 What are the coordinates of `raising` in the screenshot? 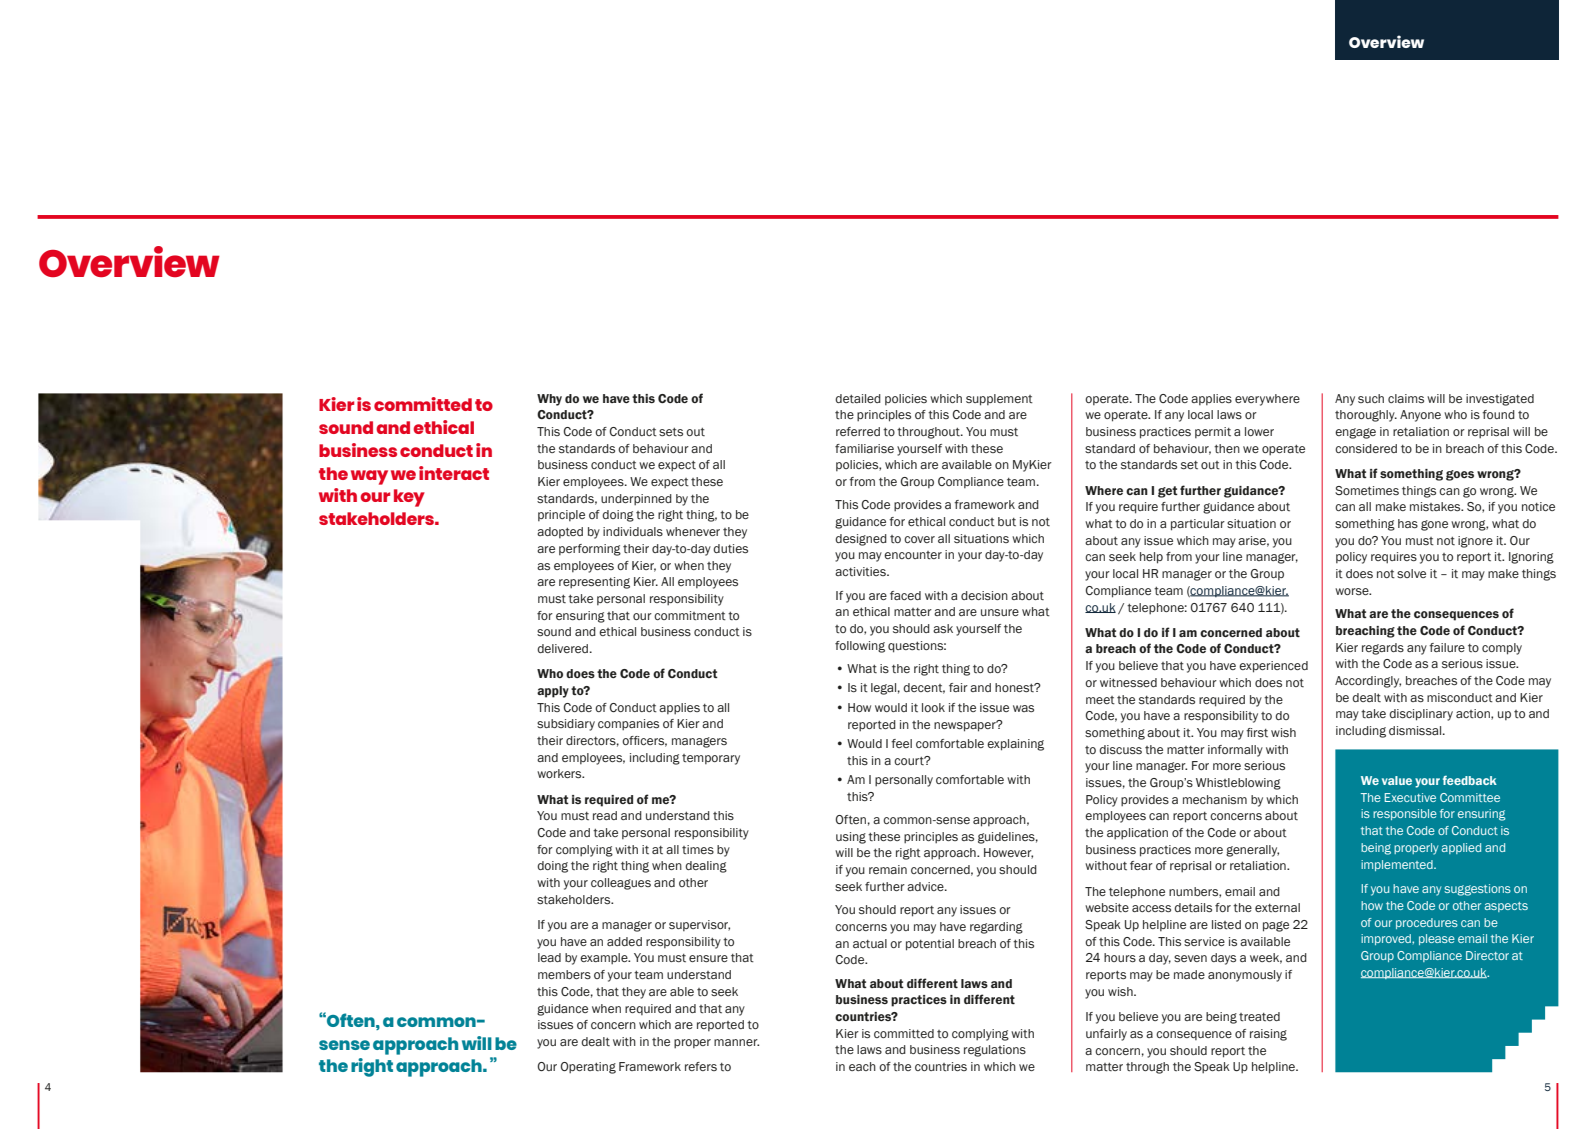 It's located at (1268, 1035).
